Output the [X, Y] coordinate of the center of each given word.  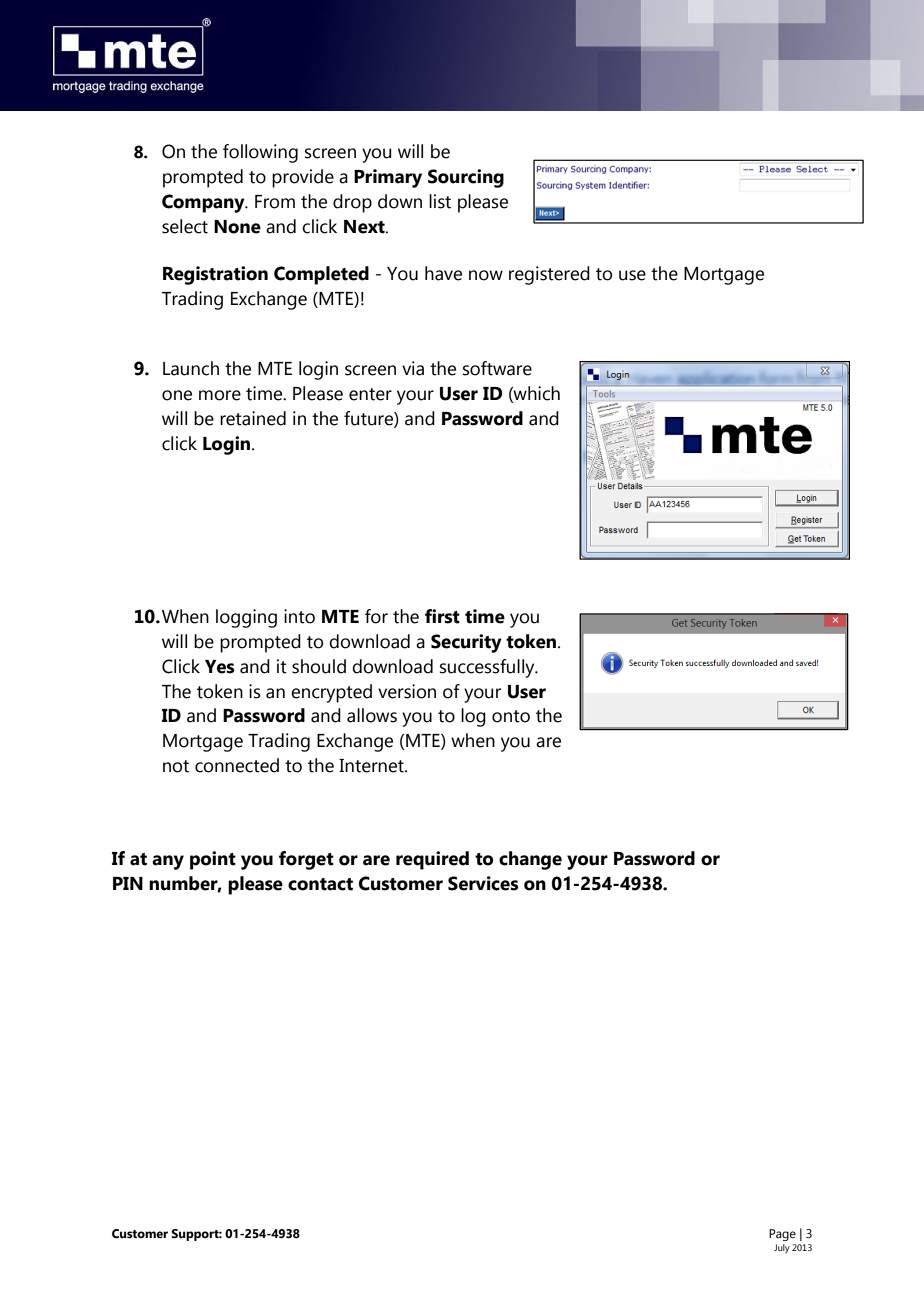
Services [483, 883]
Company [204, 203]
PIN [128, 883]
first [442, 616]
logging [246, 618]
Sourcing [466, 178]
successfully [488, 668]
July [782, 1249]
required [432, 860]
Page [782, 1235]
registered [549, 275]
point [213, 860]
